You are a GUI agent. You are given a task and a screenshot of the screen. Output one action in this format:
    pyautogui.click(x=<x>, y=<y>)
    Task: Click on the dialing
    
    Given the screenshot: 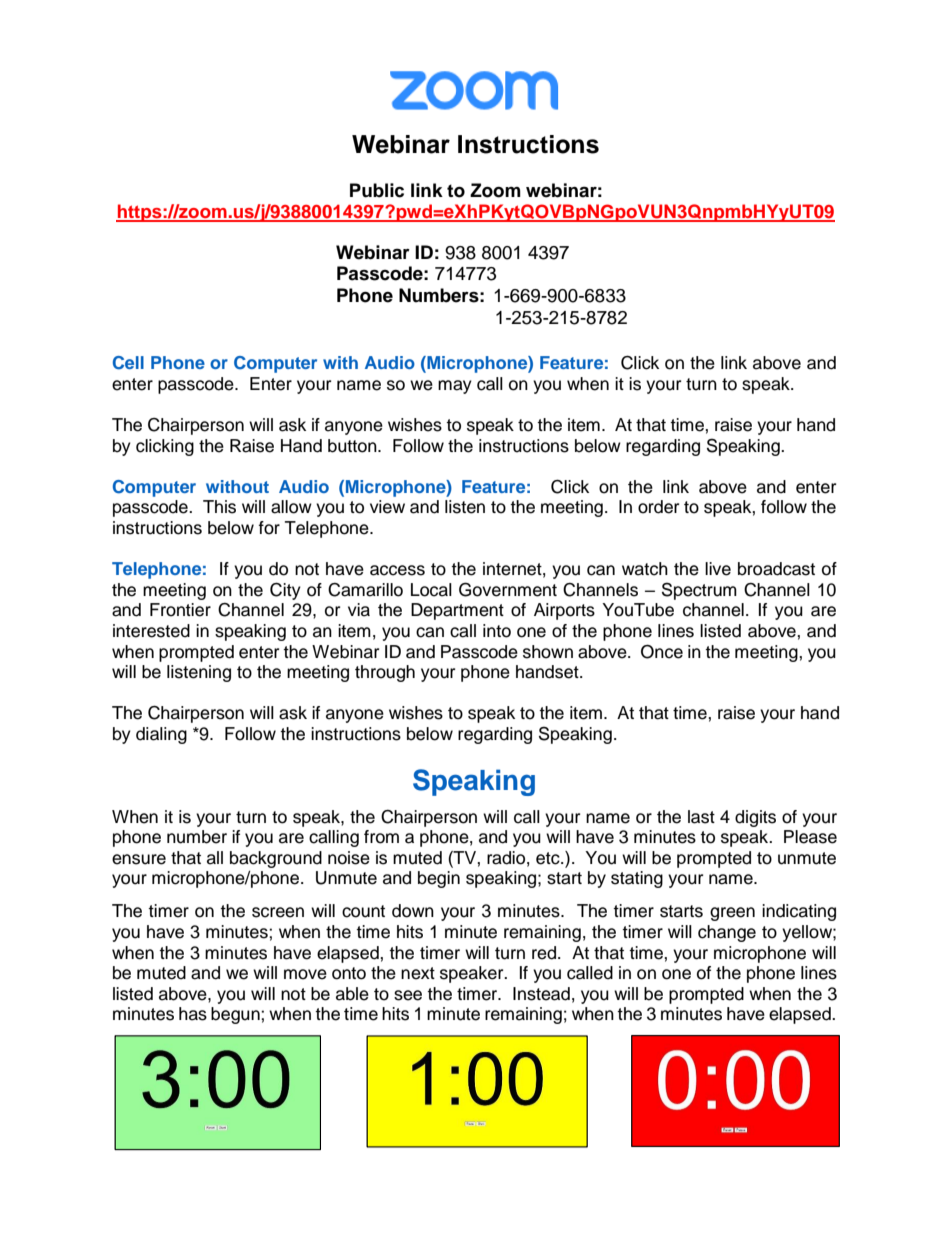 What is the action you would take?
    pyautogui.click(x=161, y=735)
